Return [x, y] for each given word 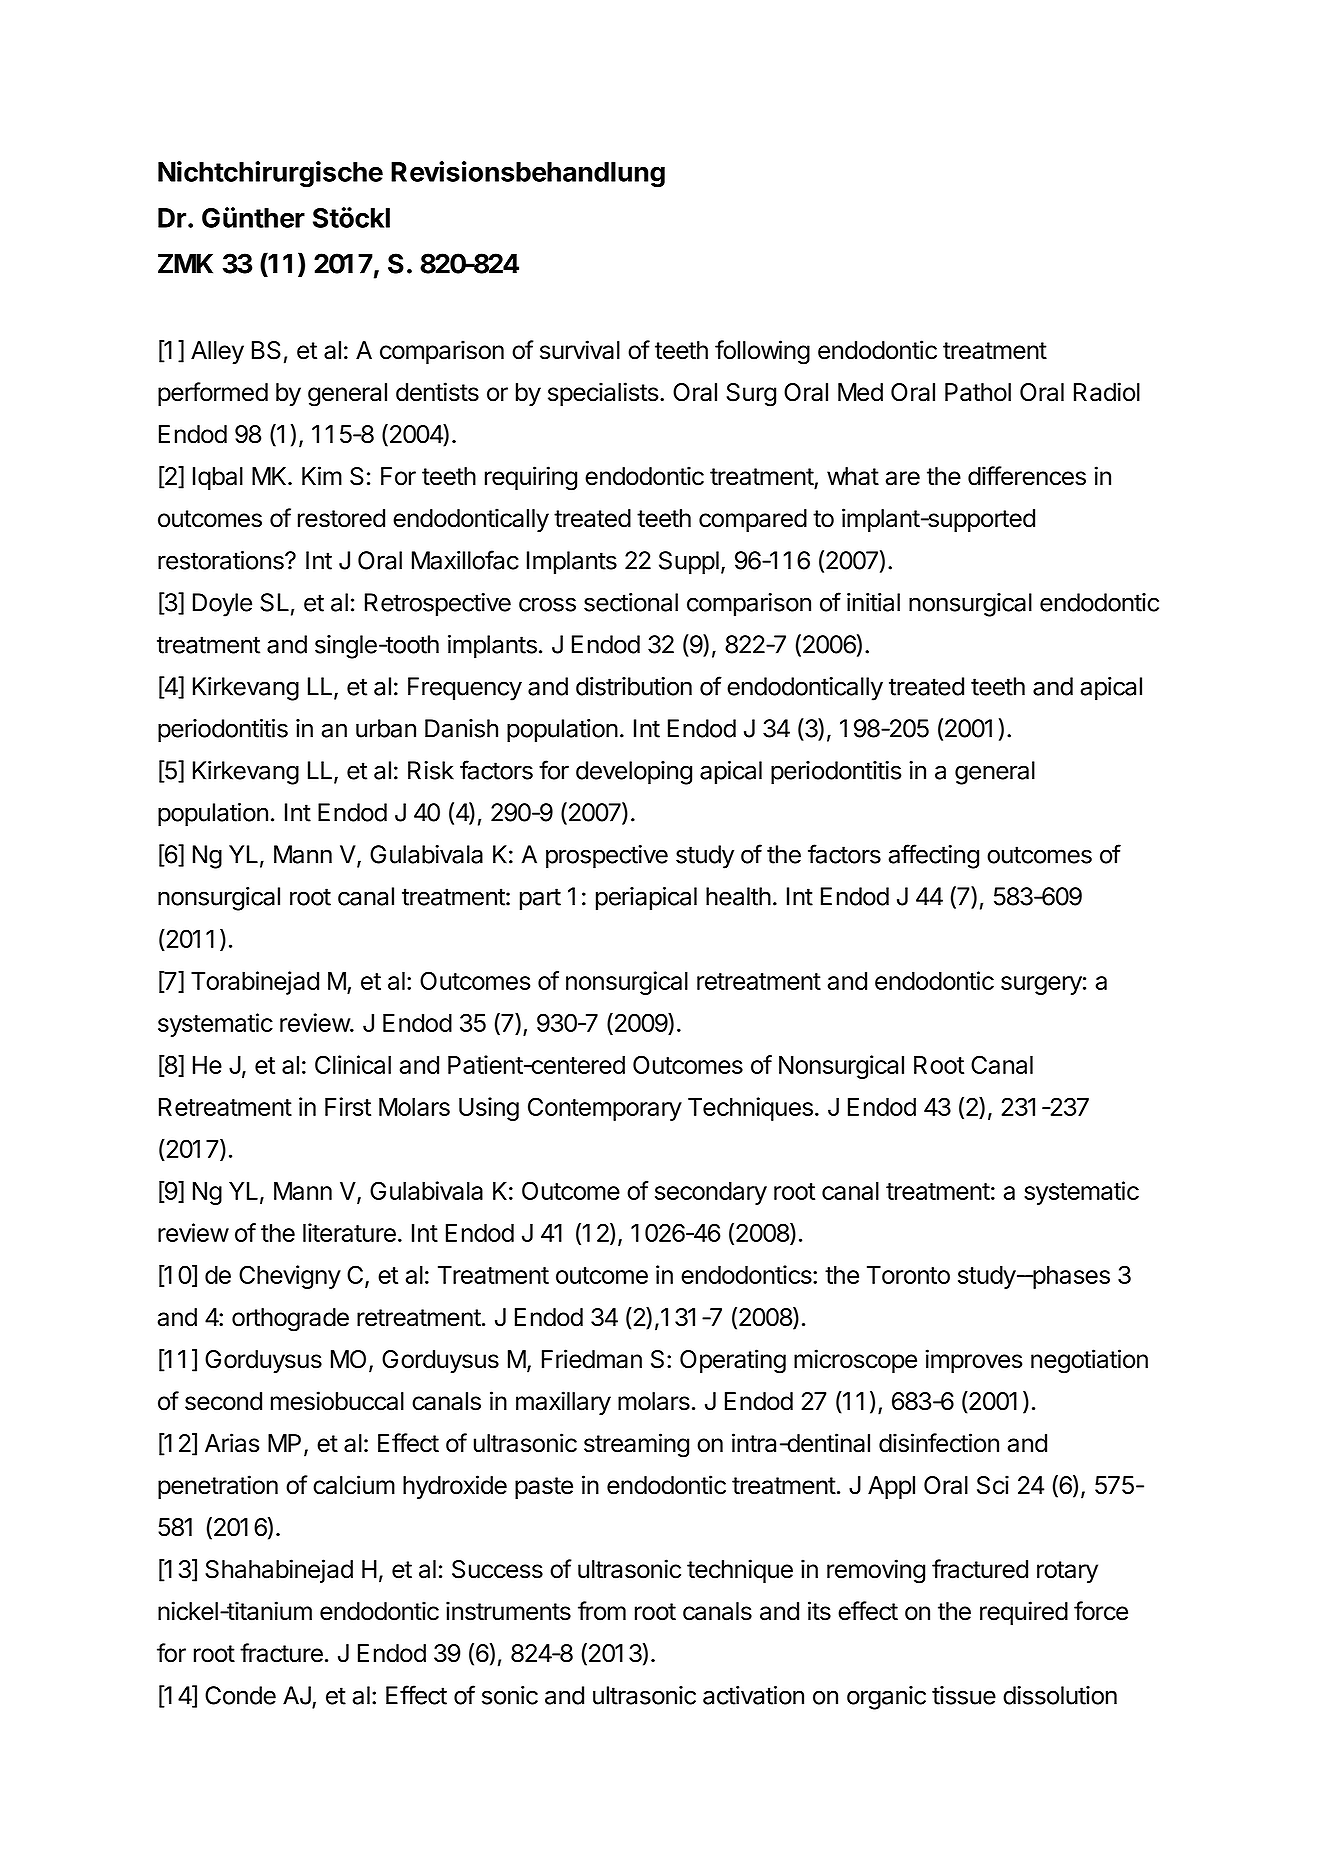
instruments [508, 1611]
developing [634, 773]
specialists [603, 394]
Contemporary [605, 1109]
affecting [934, 856]
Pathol [978, 392]
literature [349, 1232]
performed [213, 394]
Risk [431, 770]
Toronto [908, 1275]
